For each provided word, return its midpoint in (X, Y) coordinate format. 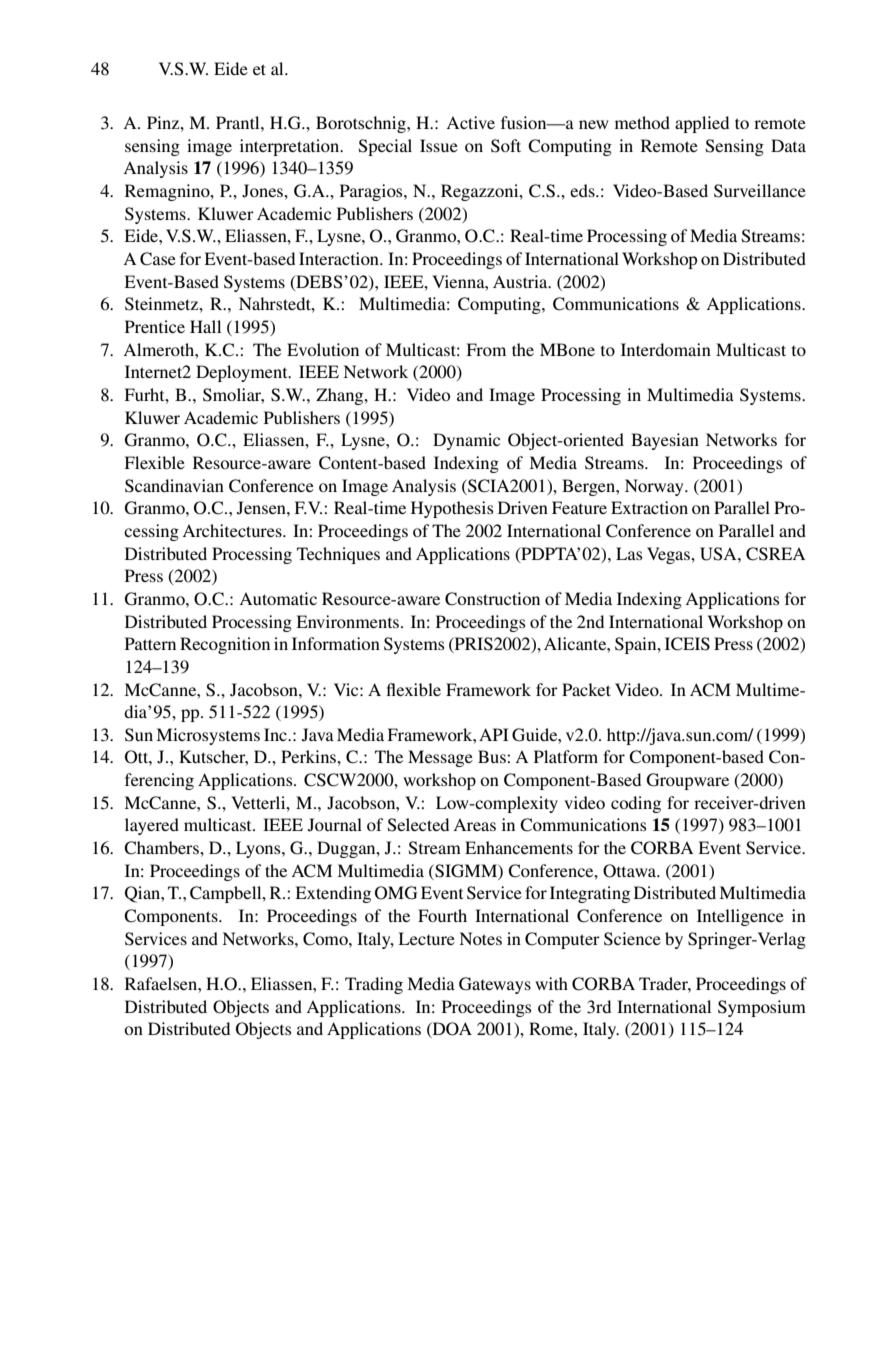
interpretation (291, 147)
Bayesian (665, 441)
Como (326, 939)
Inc (276, 734)
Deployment (243, 373)
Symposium (762, 1008)
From (486, 349)
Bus (493, 756)
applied (702, 124)
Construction (492, 599)
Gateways (495, 985)
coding (636, 804)
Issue (439, 145)
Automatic (278, 598)
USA (719, 554)
